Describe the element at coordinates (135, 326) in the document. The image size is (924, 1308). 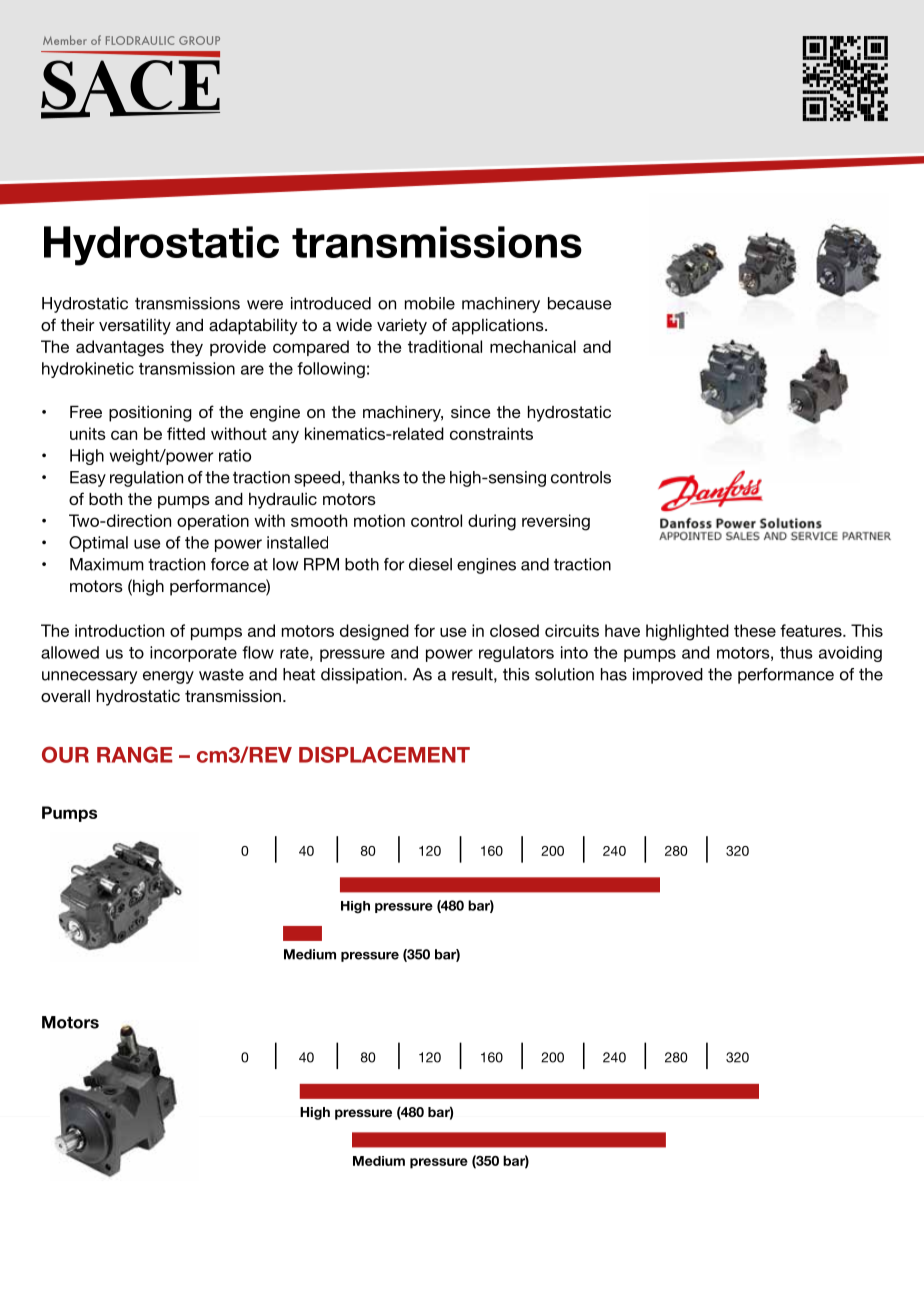
I see `versatility` at that location.
